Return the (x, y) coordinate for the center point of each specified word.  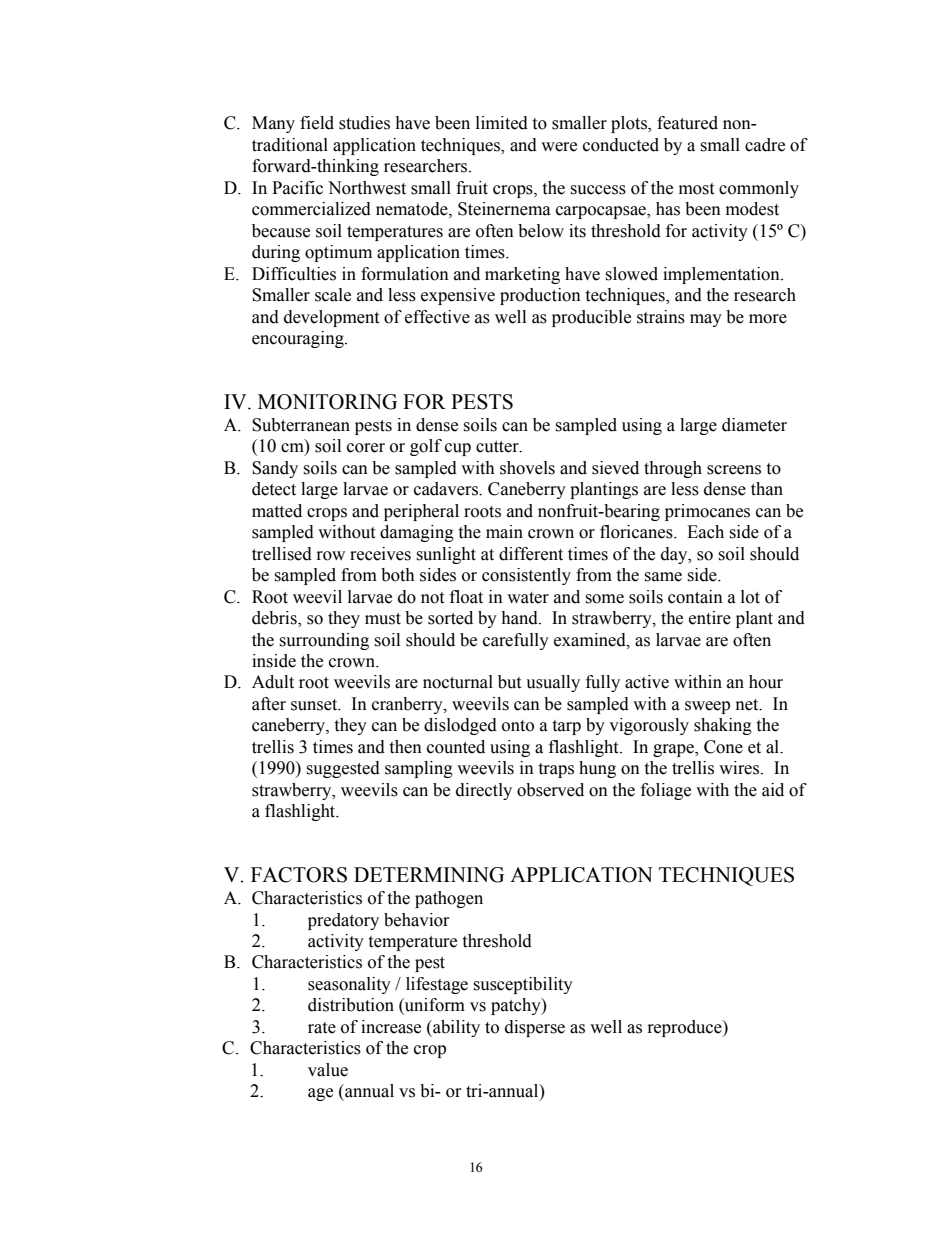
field (317, 123)
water (528, 598)
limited (502, 123)
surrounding (324, 641)
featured (687, 123)
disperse (535, 1028)
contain (695, 597)
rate (322, 1028)
